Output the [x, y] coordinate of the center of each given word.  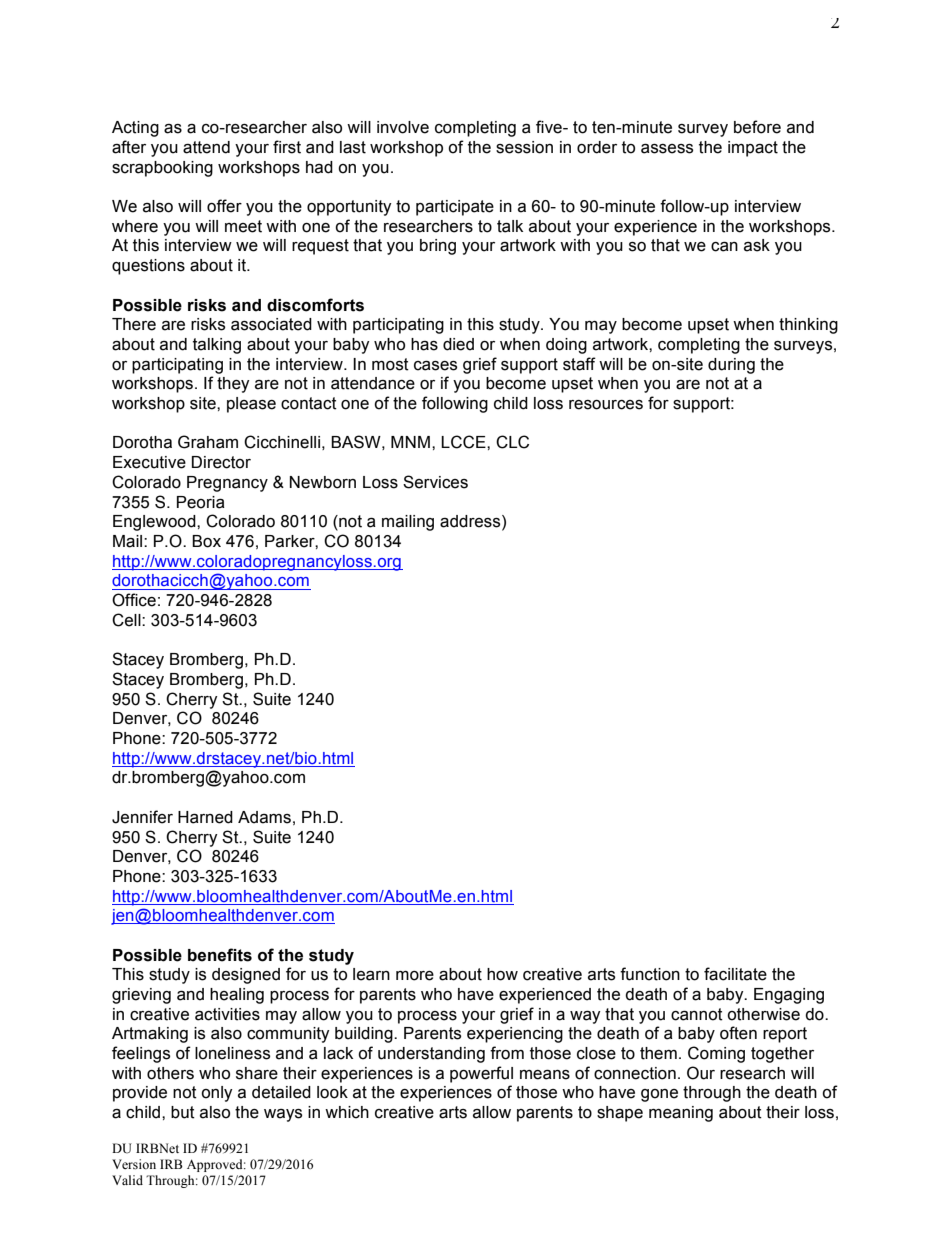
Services [435, 482]
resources [606, 405]
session [524, 147]
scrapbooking [162, 169]
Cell [127, 620]
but [183, 1112]
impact [753, 149]
